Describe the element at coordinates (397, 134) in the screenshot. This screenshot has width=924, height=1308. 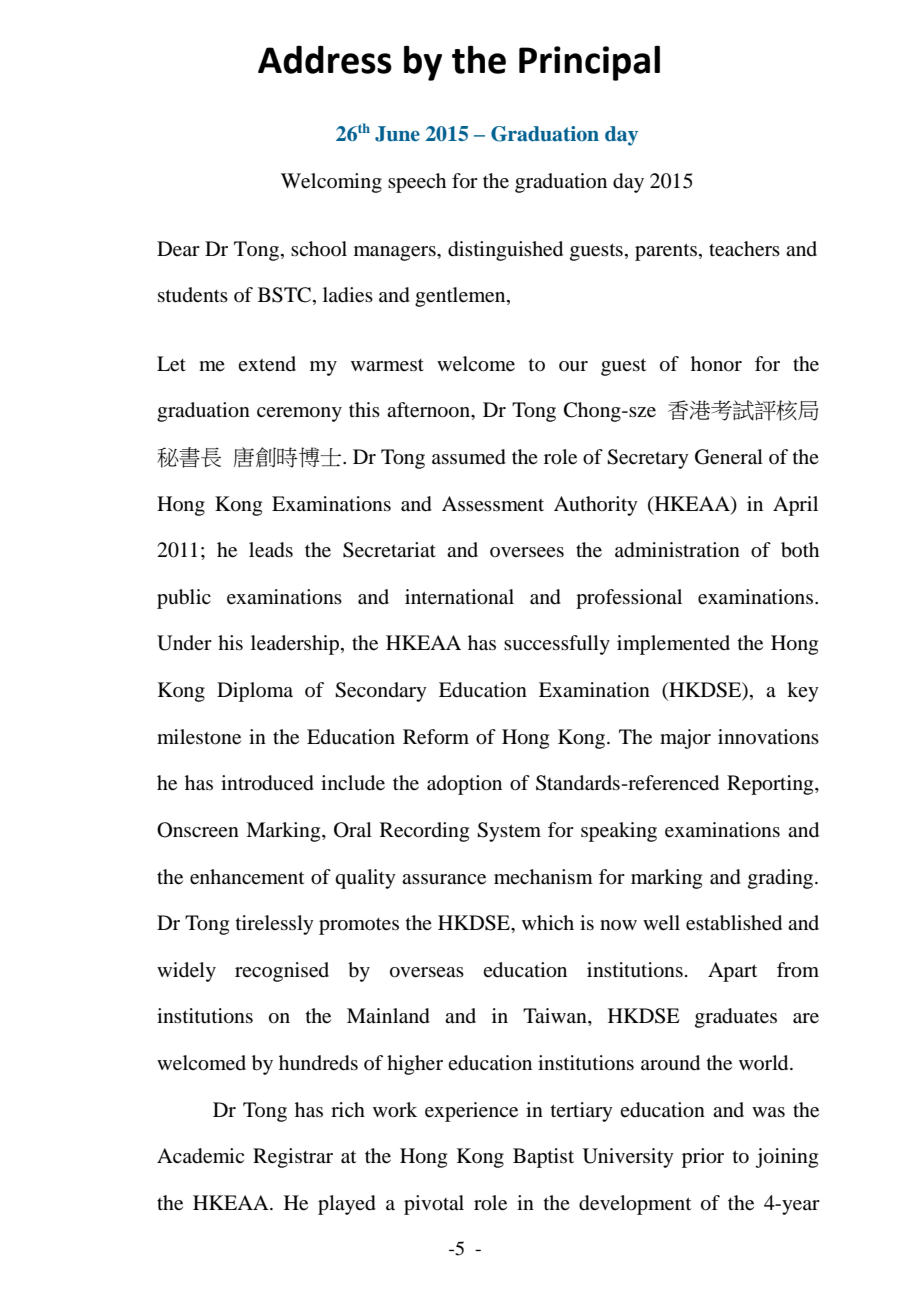
I see `June` at that location.
